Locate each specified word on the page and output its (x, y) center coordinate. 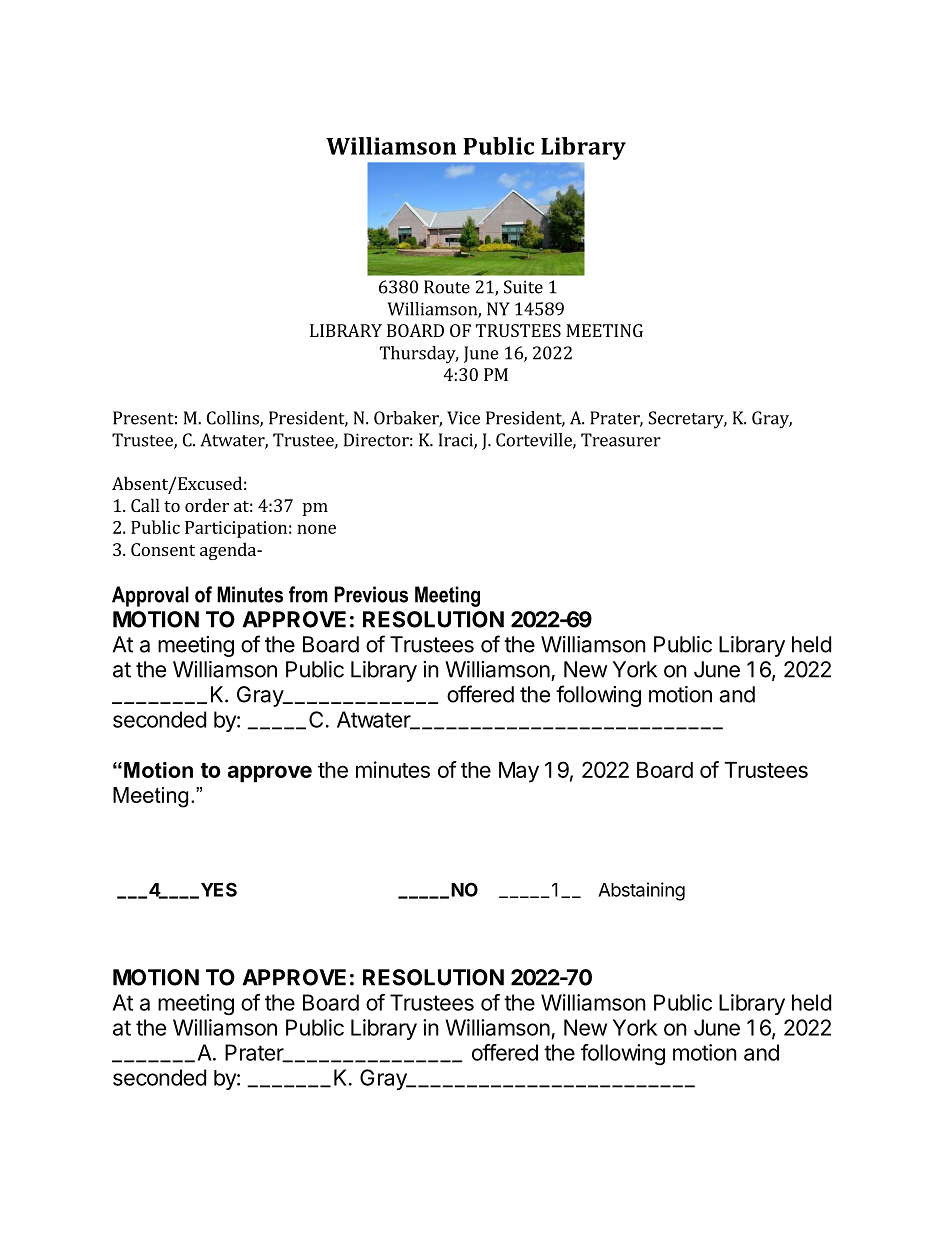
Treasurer (621, 440)
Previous (371, 594)
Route (447, 287)
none (316, 529)
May (519, 772)
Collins (234, 419)
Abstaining (641, 891)
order (207, 505)
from (308, 594)
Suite (523, 287)
